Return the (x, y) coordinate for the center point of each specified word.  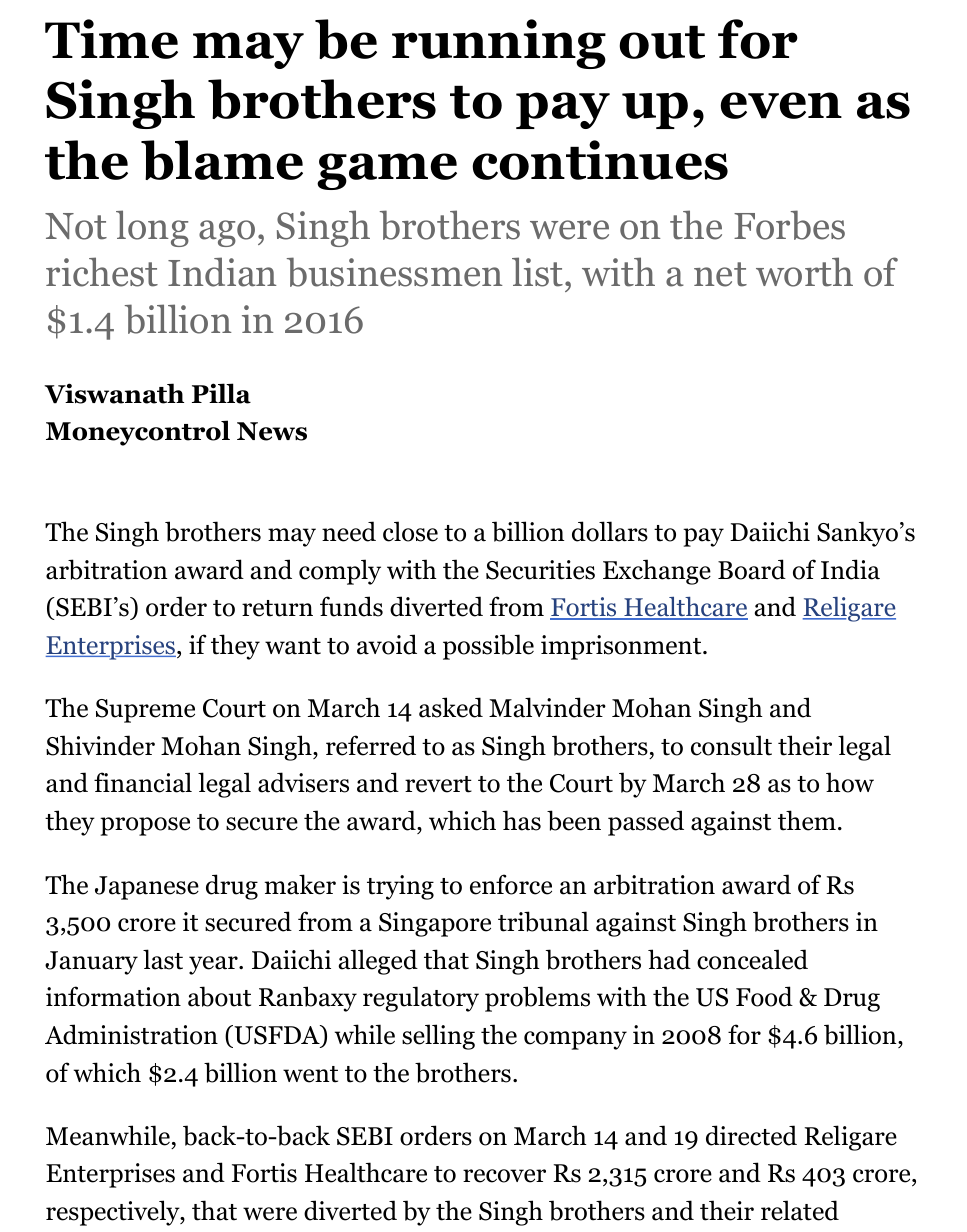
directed (751, 1135)
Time (111, 39)
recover (504, 1176)
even (781, 105)
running (499, 44)
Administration (131, 1034)
